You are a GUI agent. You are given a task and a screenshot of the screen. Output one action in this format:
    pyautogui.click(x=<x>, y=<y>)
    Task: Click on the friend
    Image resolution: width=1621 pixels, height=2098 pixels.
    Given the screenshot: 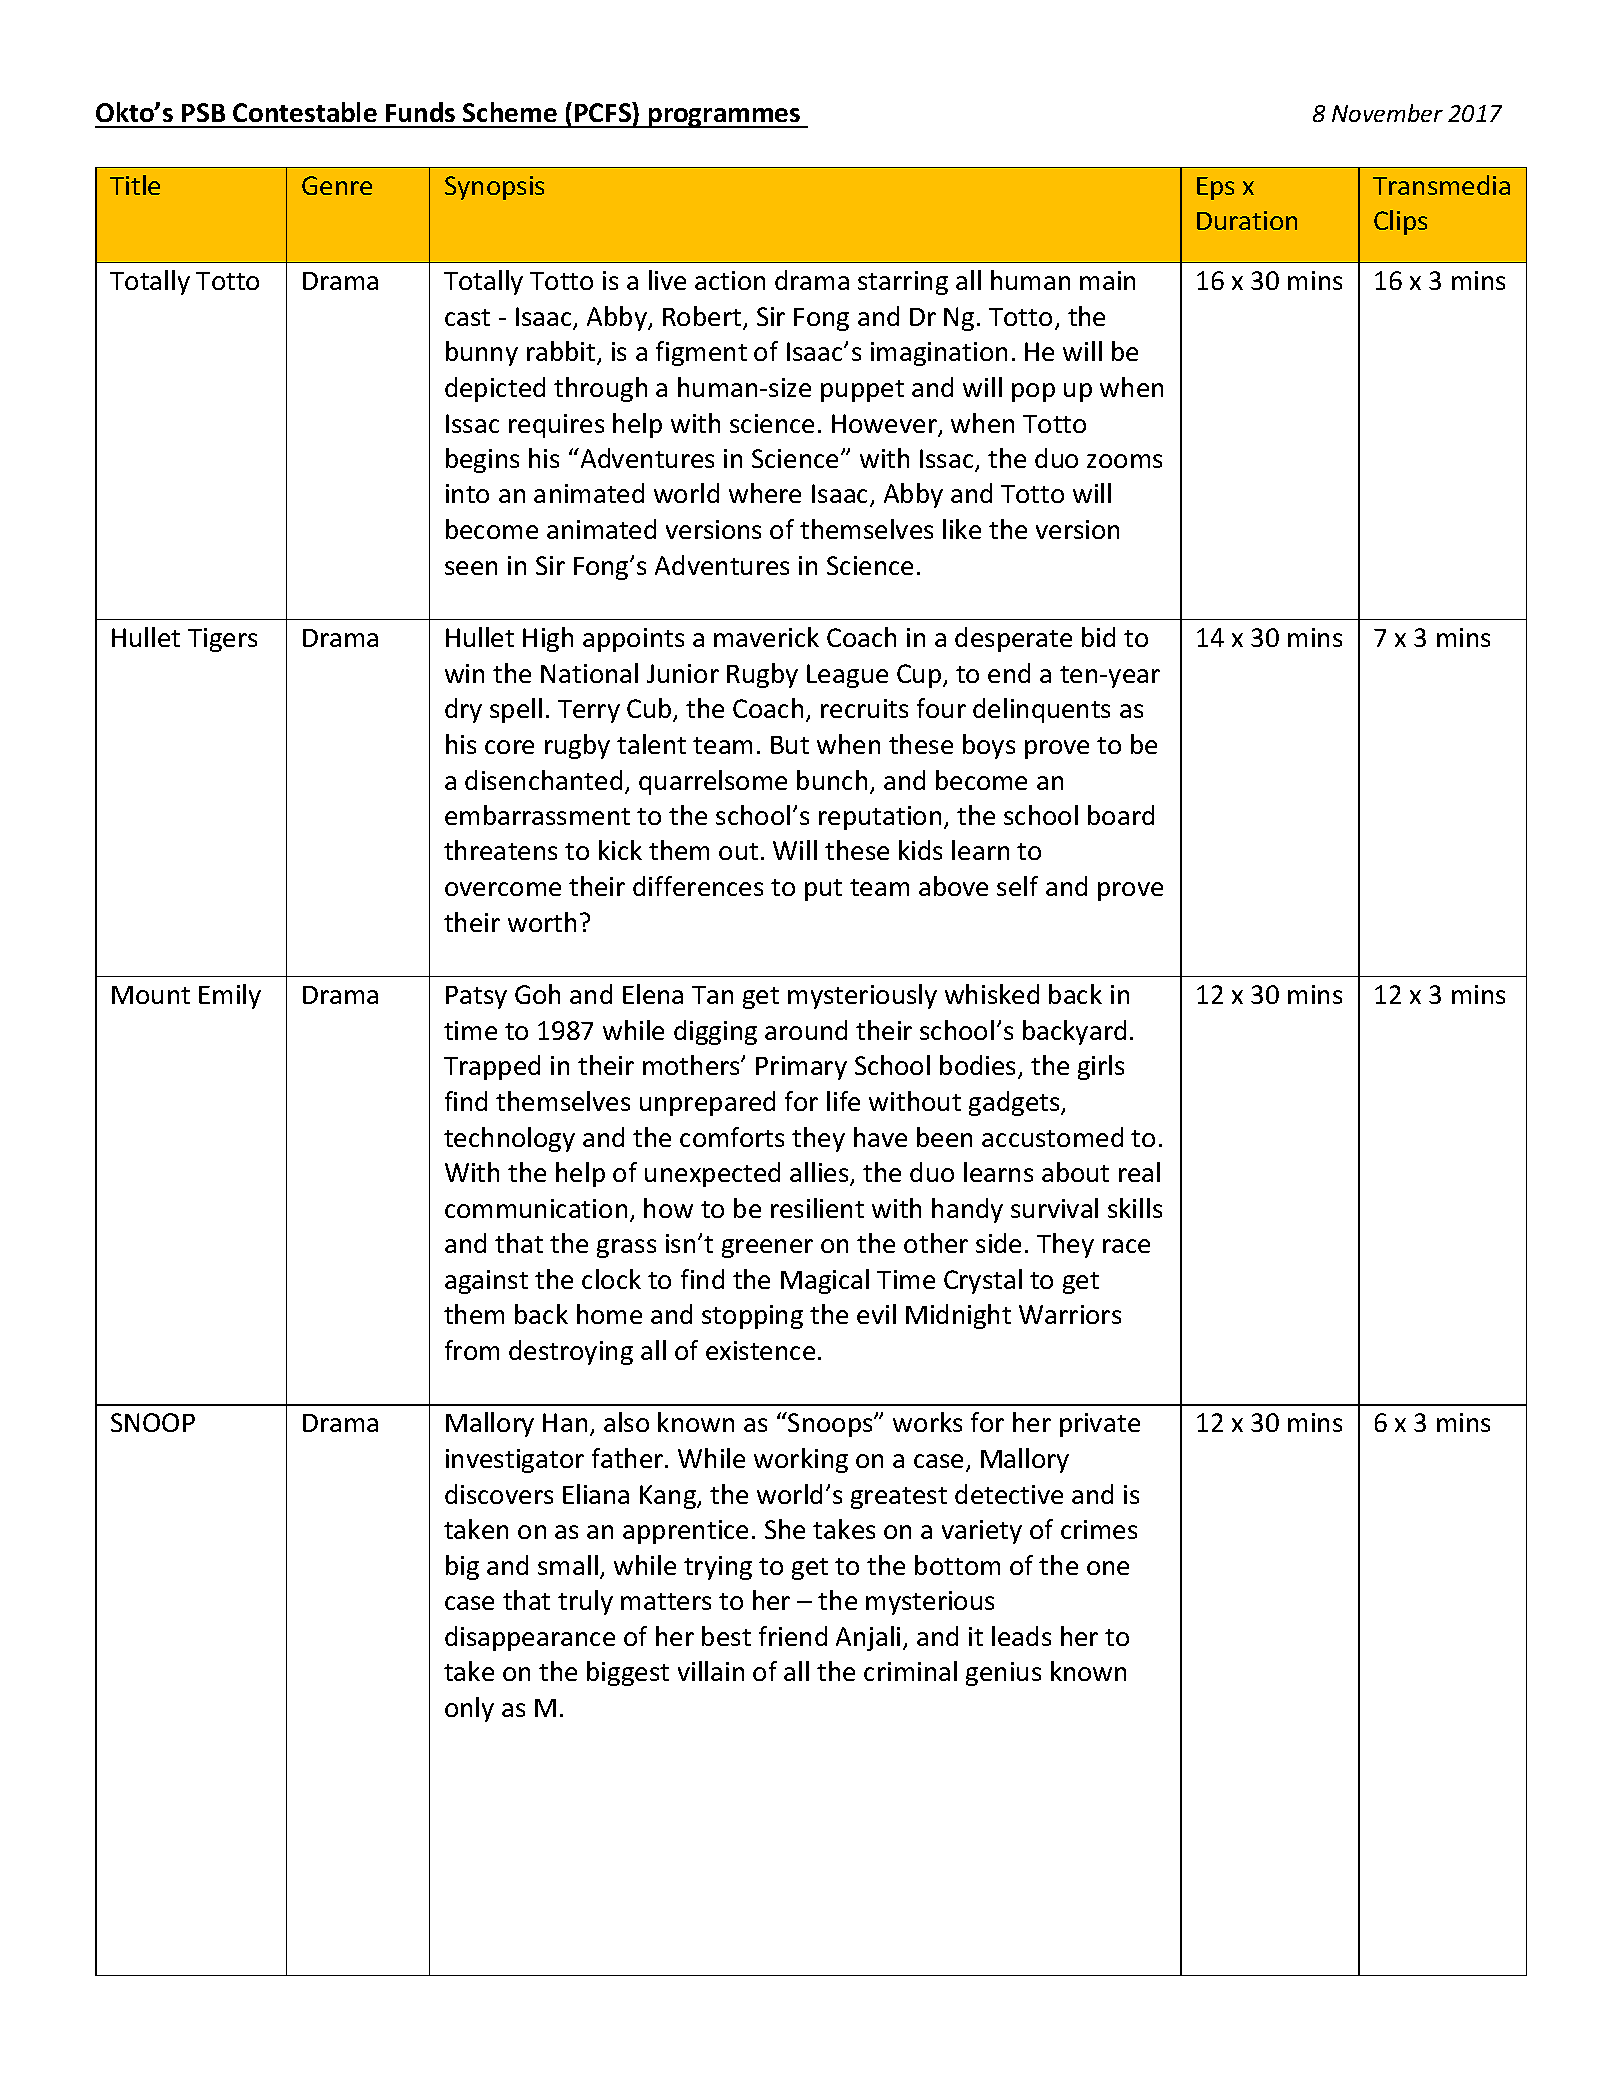 What is the action you would take?
    pyautogui.click(x=793, y=1636)
